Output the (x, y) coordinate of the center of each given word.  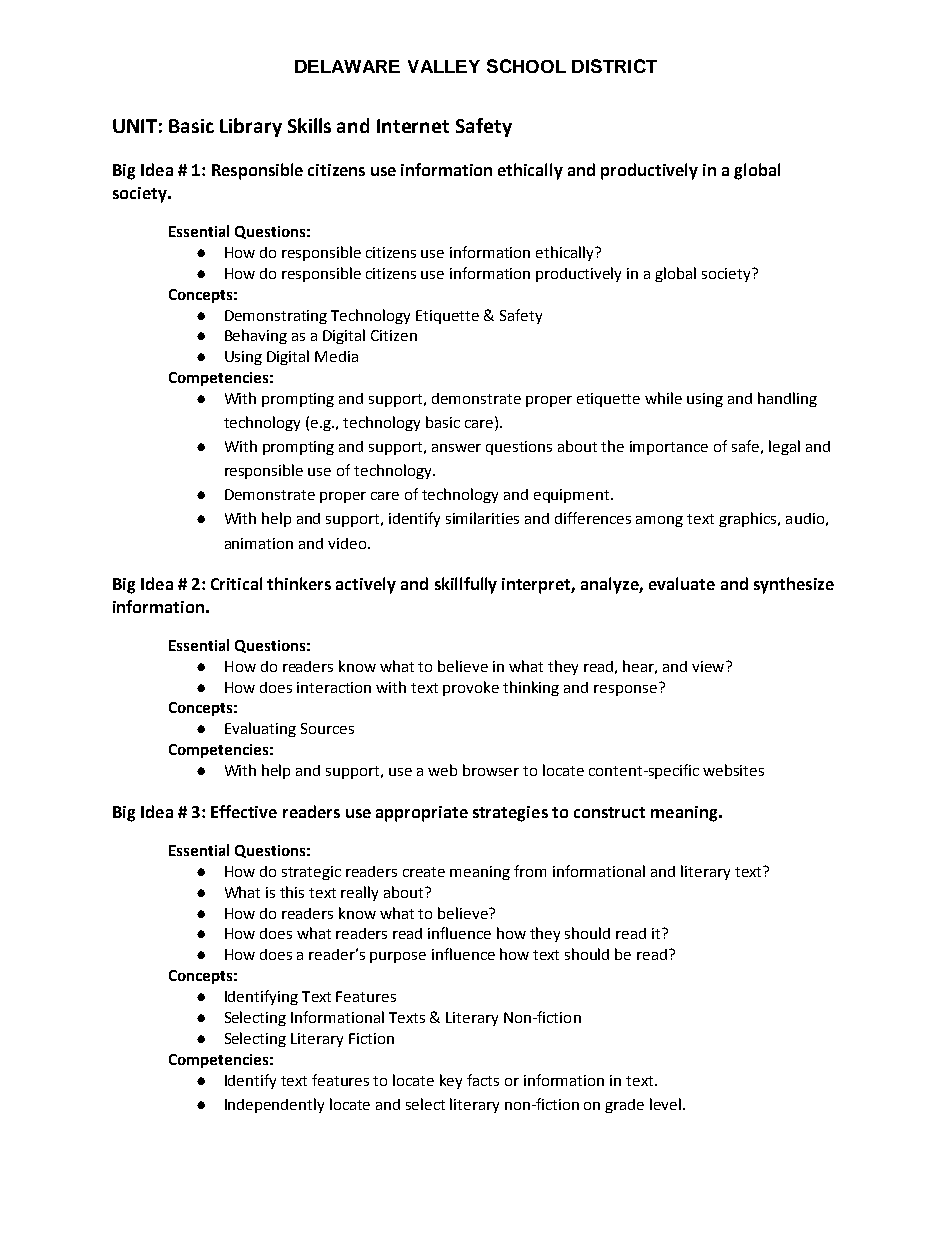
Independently (274, 1105)
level (667, 1104)
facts (483, 1080)
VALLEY (444, 66)
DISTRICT (614, 66)
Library (251, 127)
